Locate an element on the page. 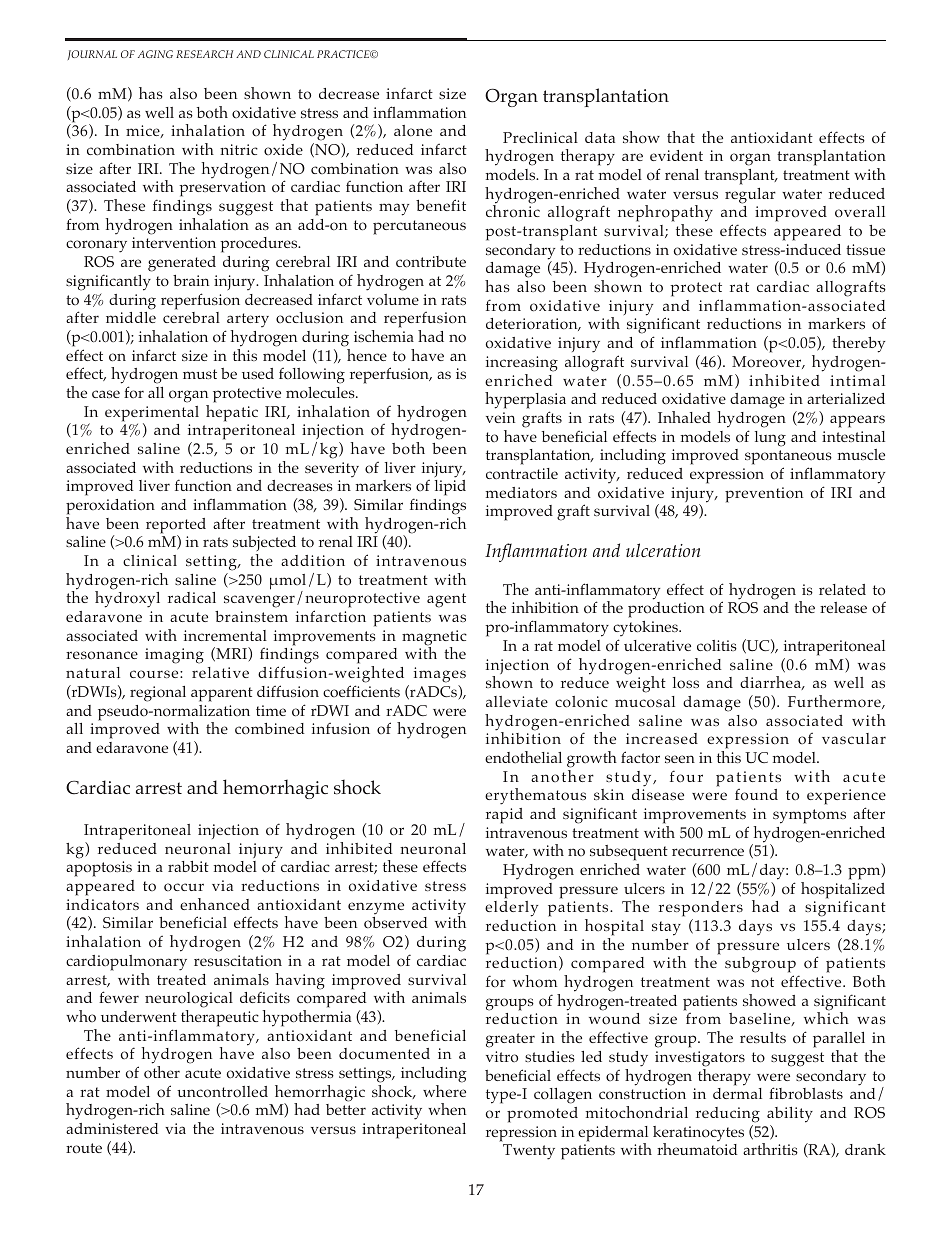 The width and height of the document is (952, 1233). when is located at coordinates (447, 1109).
